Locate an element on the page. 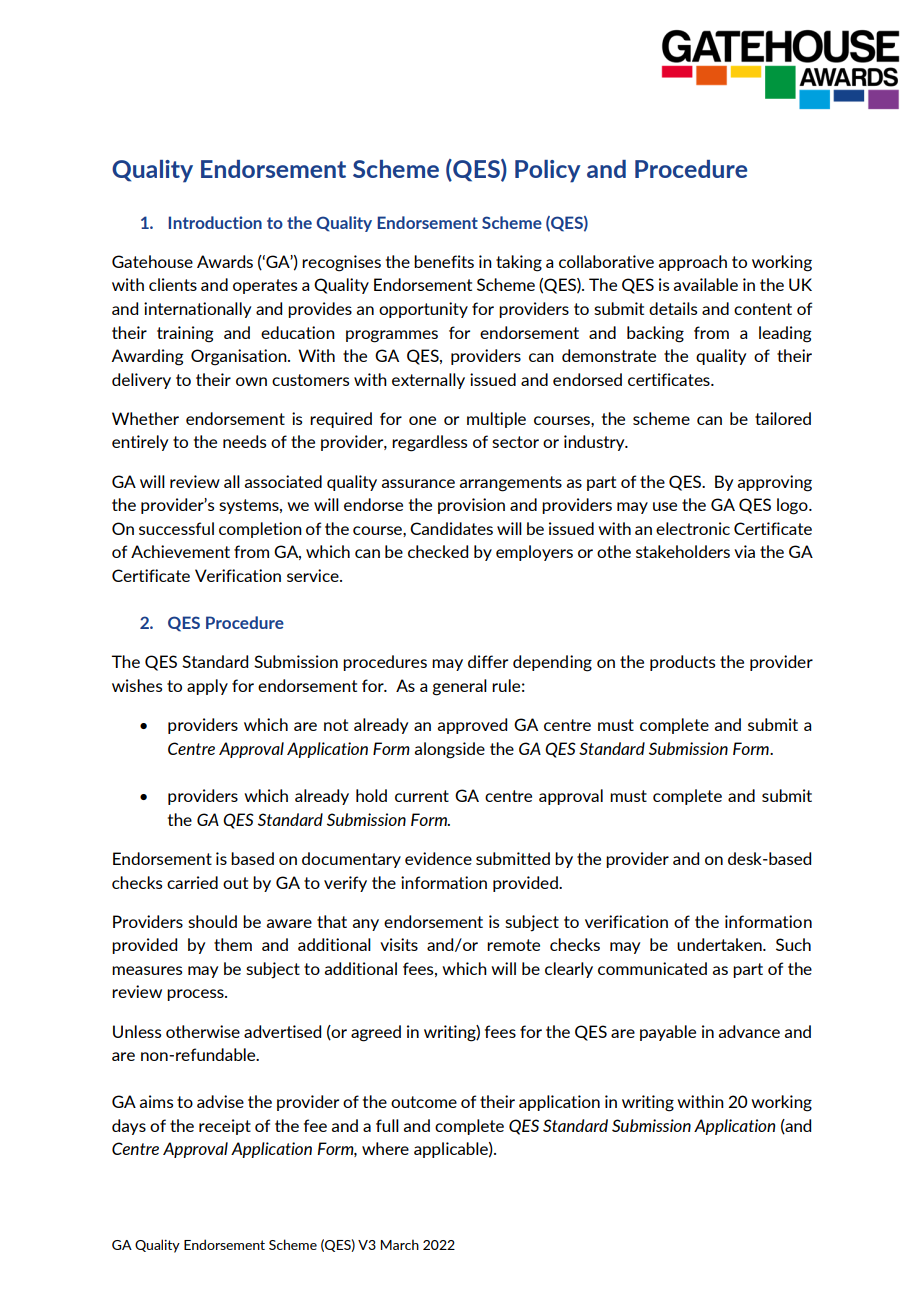  undertaken is located at coordinates (720, 944).
